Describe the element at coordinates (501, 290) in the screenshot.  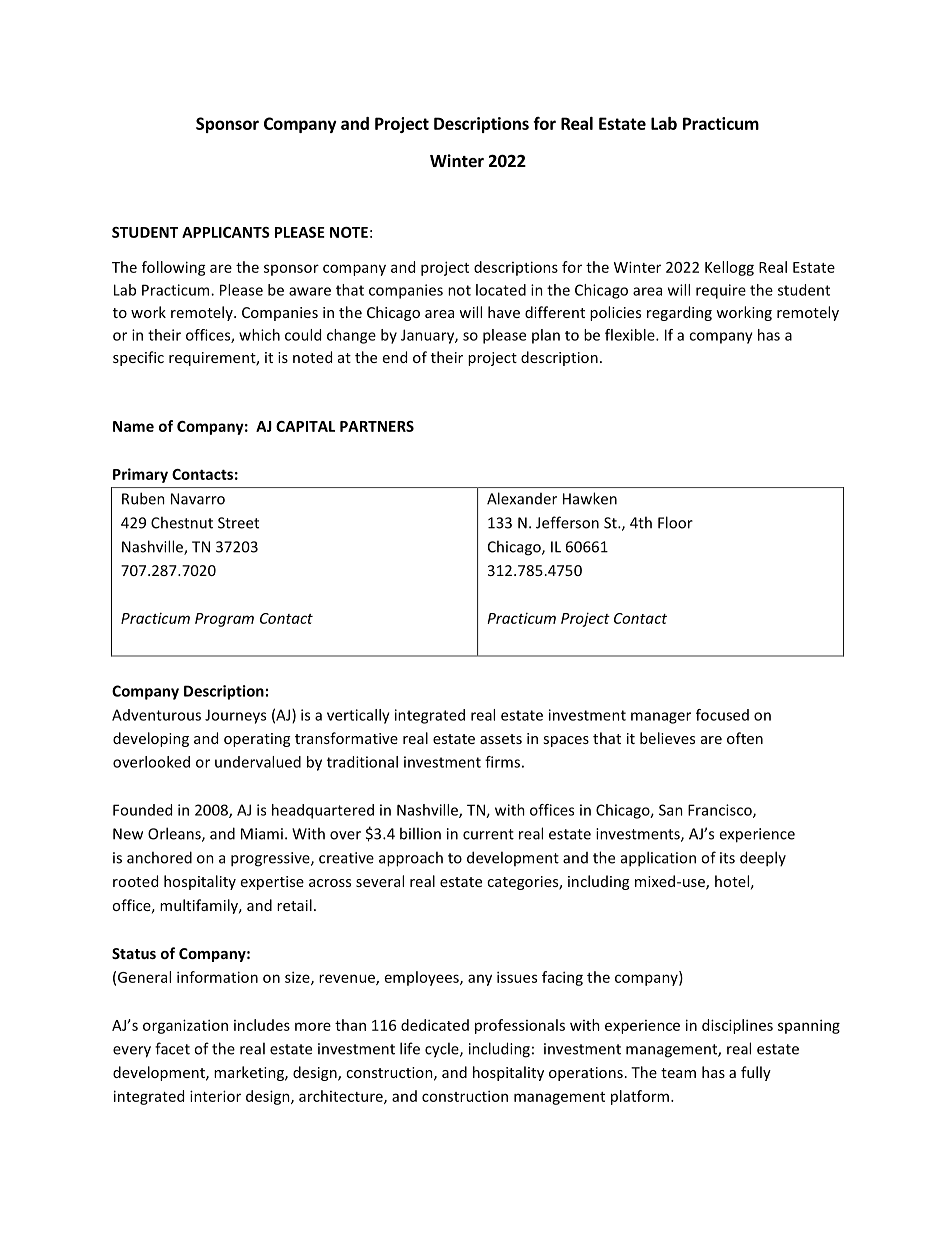
I see `located` at that location.
